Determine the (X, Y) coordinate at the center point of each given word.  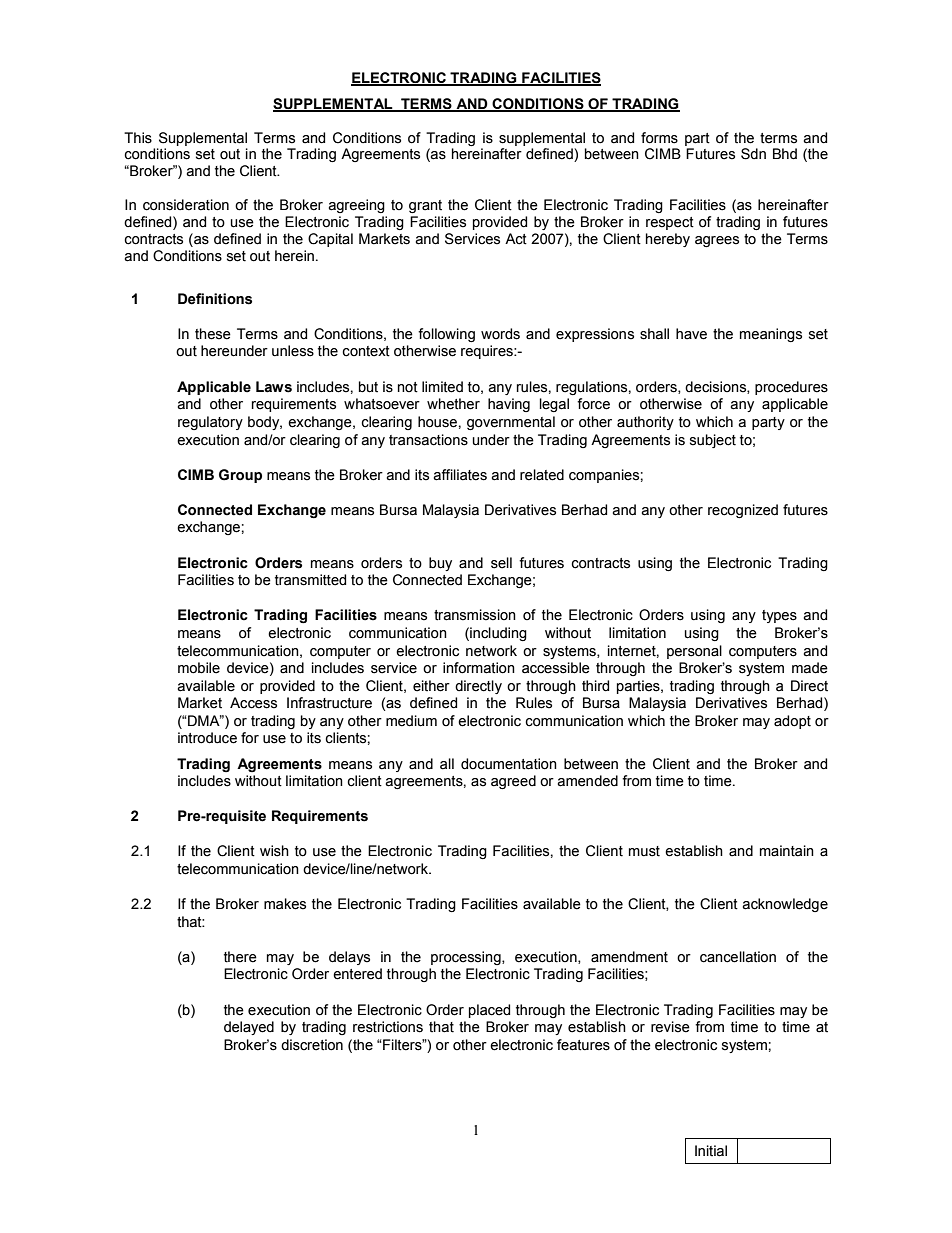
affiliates (460, 475)
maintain (787, 851)
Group (240, 476)
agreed (513, 782)
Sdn (753, 154)
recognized (743, 511)
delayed (249, 1028)
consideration (186, 205)
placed (489, 1011)
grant (425, 206)
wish (274, 851)
